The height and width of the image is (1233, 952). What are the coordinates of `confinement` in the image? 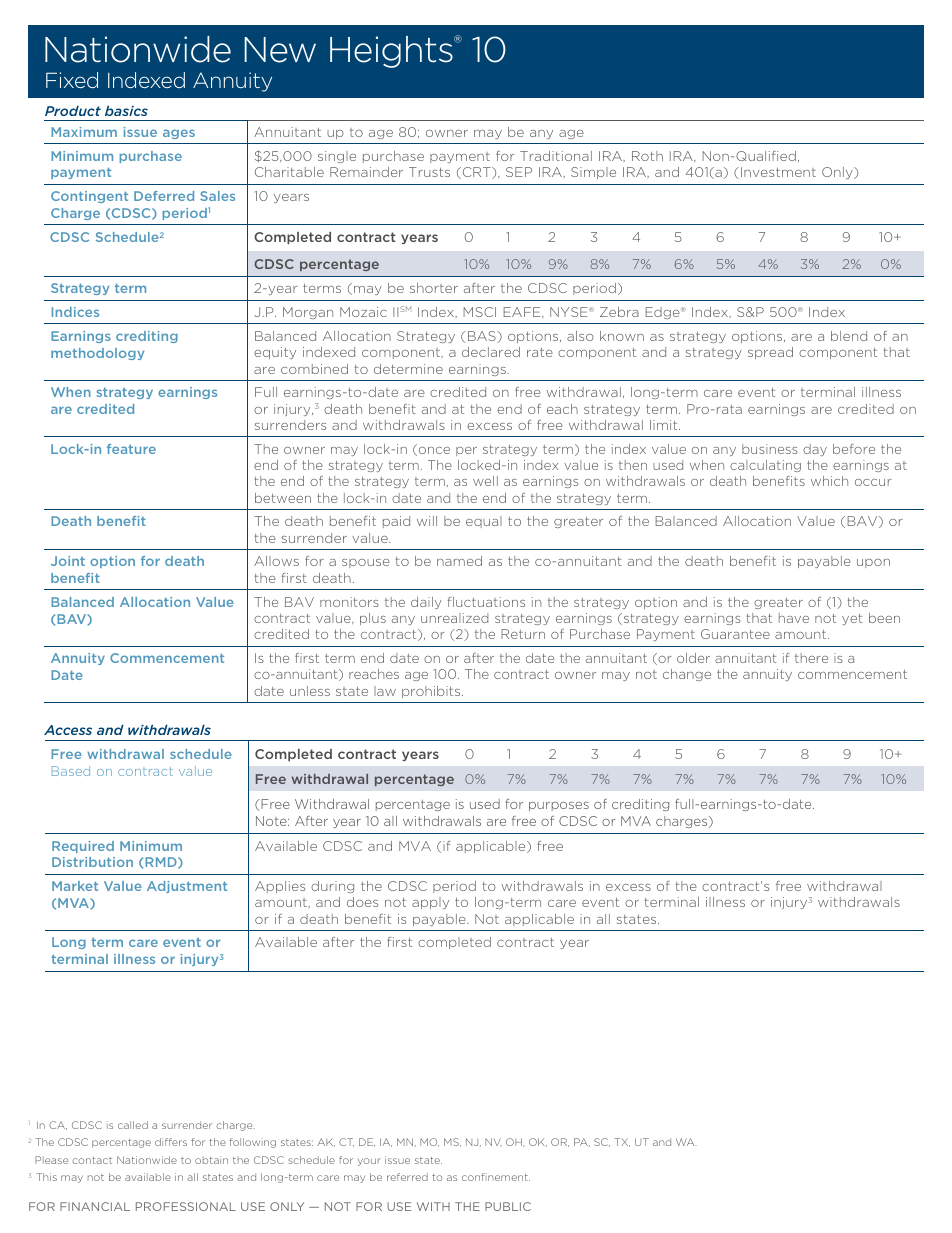 It's located at (496, 1177).
